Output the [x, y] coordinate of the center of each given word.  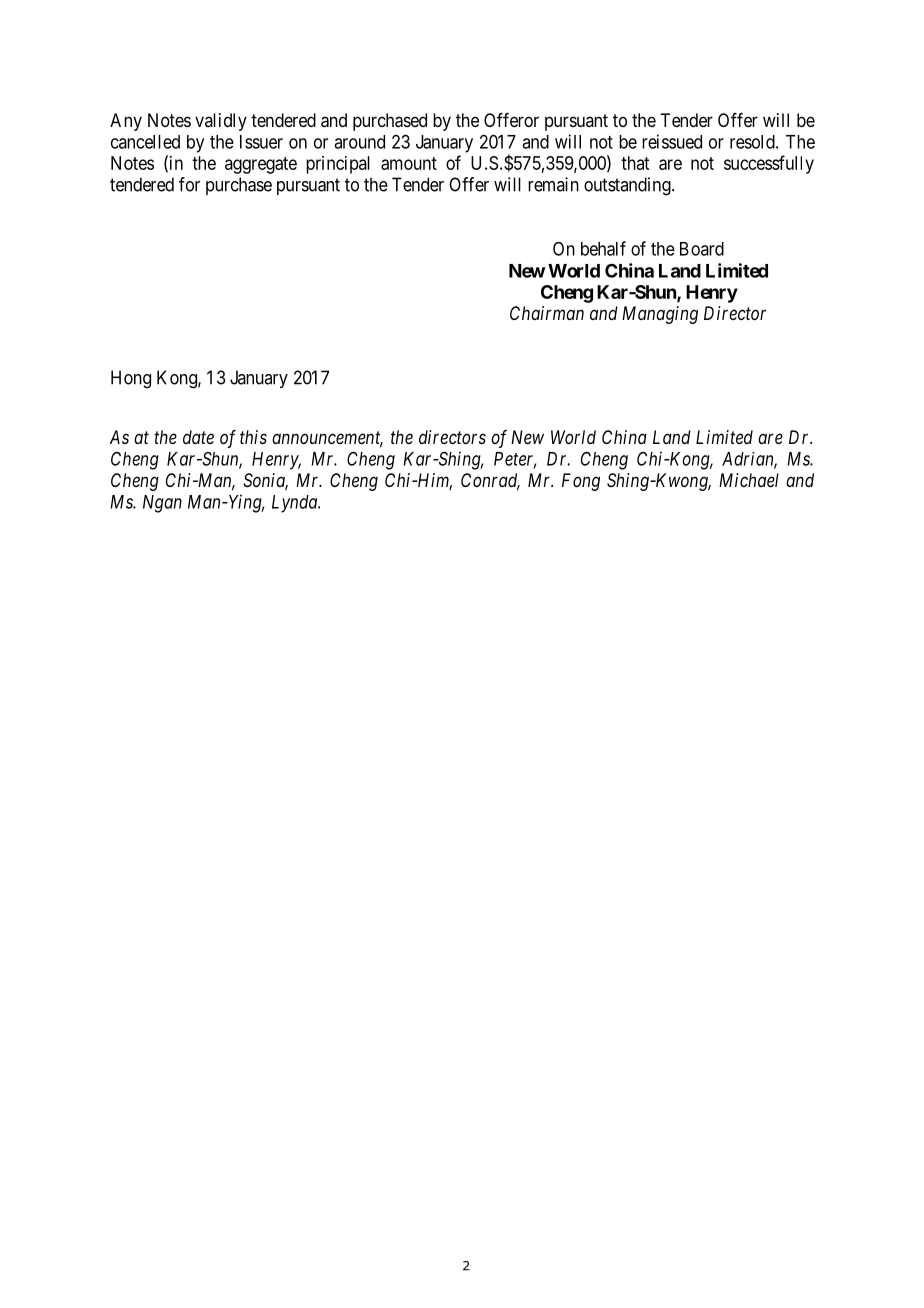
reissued [672, 141]
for [189, 184]
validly [221, 122]
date [198, 437]
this [253, 437]
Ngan [162, 504]
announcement [327, 439]
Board [702, 249]
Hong [131, 379]
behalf [603, 248]
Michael [749, 480]
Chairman [547, 313]
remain [553, 184]
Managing [660, 315]
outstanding [628, 186]
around [359, 142]
